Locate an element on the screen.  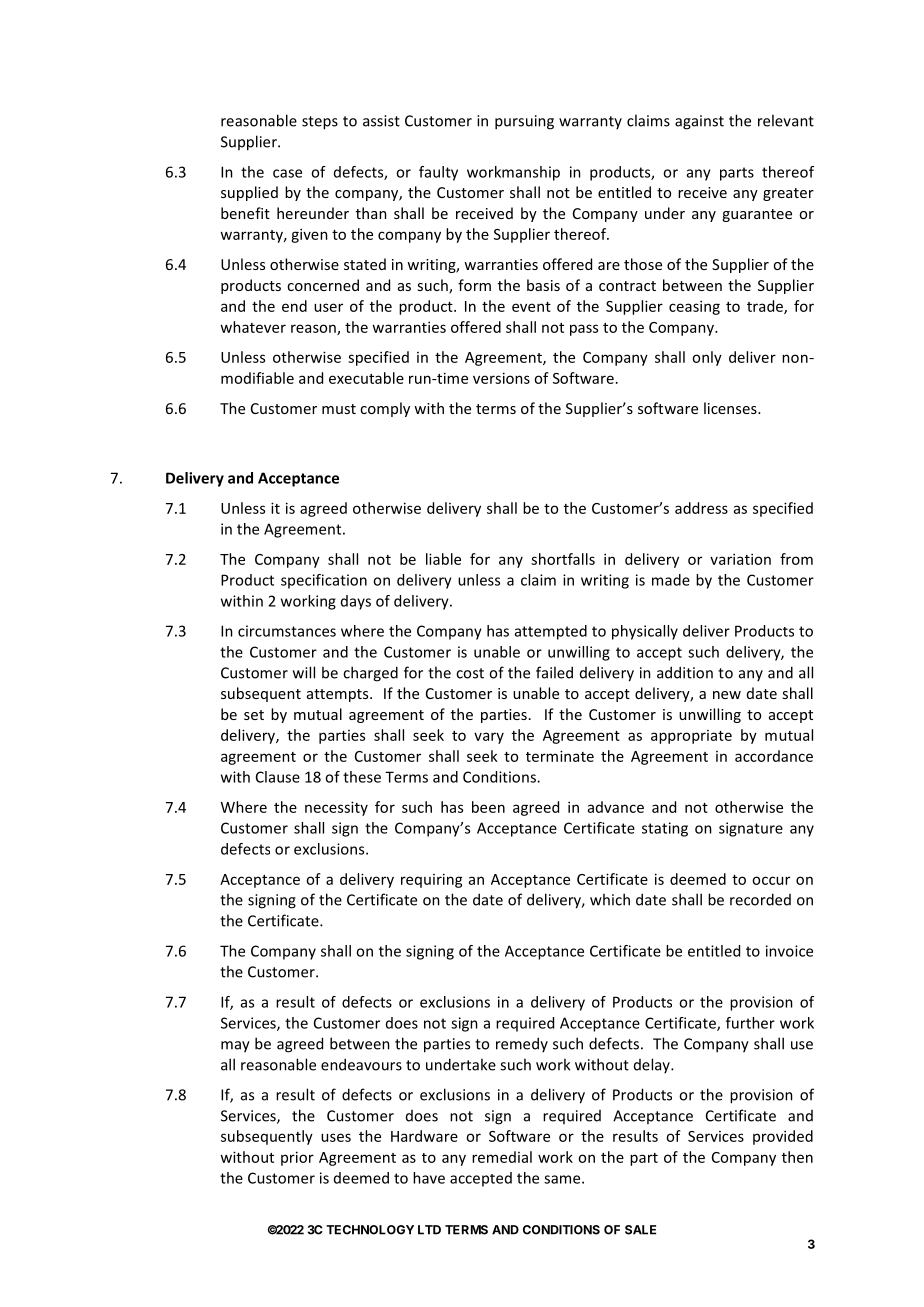
address is located at coordinates (701, 508).
